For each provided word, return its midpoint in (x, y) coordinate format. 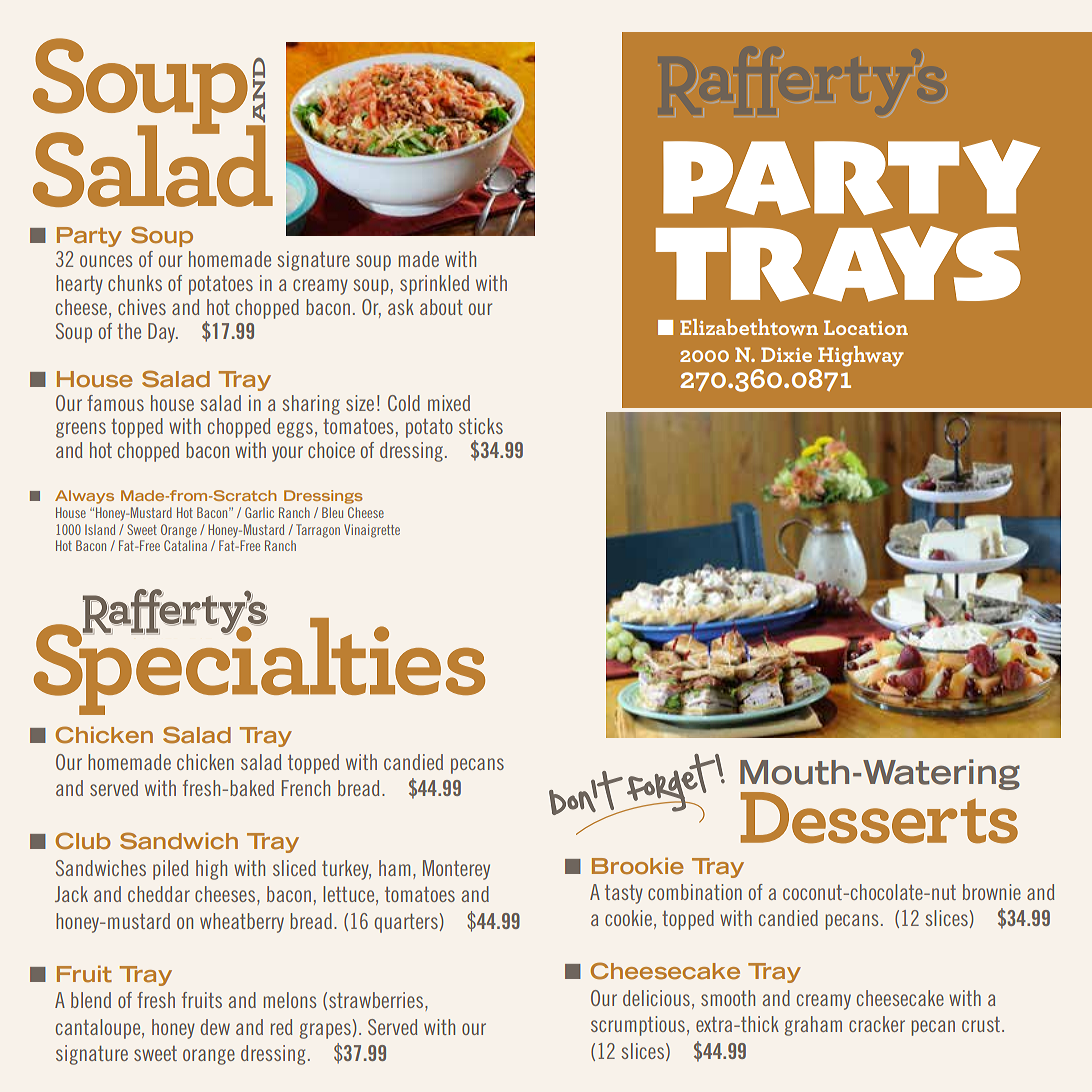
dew (215, 1027)
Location (866, 327)
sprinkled (434, 285)
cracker (877, 1024)
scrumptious (638, 1026)
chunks (135, 283)
